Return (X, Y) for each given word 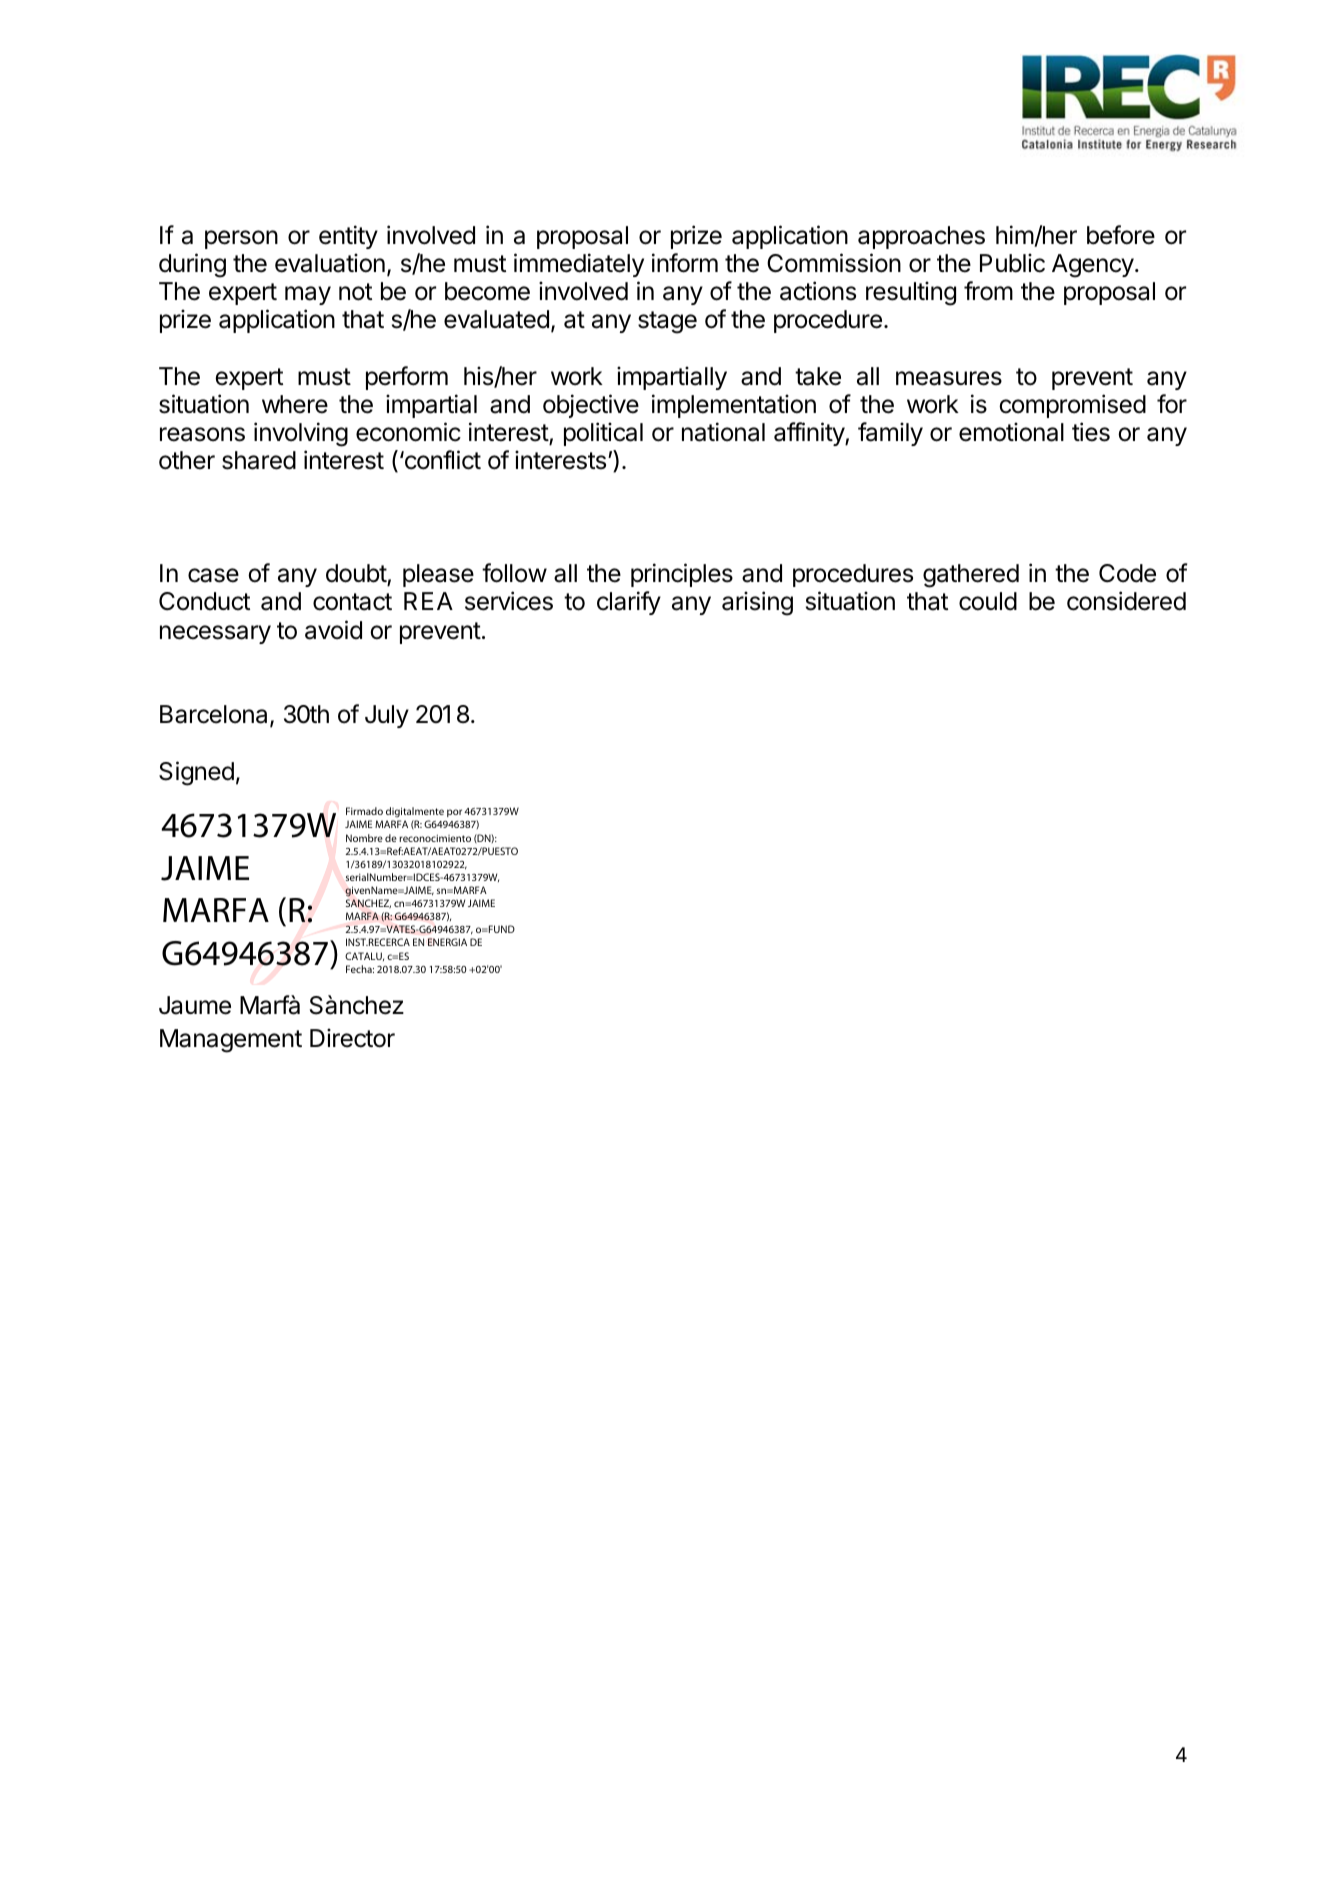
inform (685, 263)
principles (682, 575)
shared (259, 460)
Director (352, 1038)
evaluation (330, 263)
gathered (971, 576)
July (387, 716)
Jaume (195, 1005)
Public (1012, 263)
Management (231, 1041)
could (988, 601)
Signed (196, 773)
